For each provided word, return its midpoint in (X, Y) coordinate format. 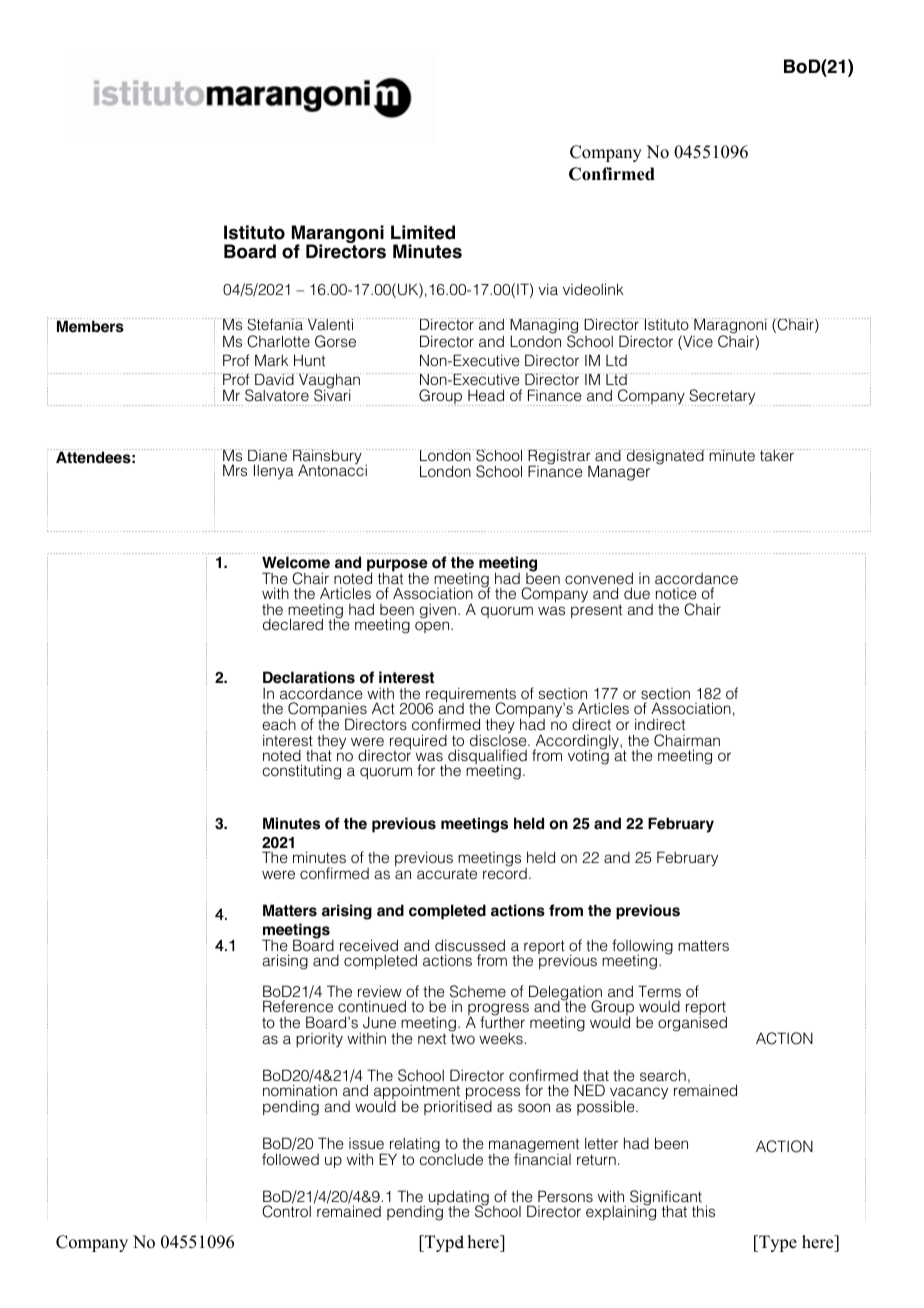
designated (664, 457)
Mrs (235, 470)
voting (588, 756)
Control (286, 1211)
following (642, 948)
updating (459, 1199)
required (418, 743)
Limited (423, 232)
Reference (298, 1006)
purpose (397, 566)
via (548, 289)
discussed (470, 945)
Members (90, 325)
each (279, 724)
